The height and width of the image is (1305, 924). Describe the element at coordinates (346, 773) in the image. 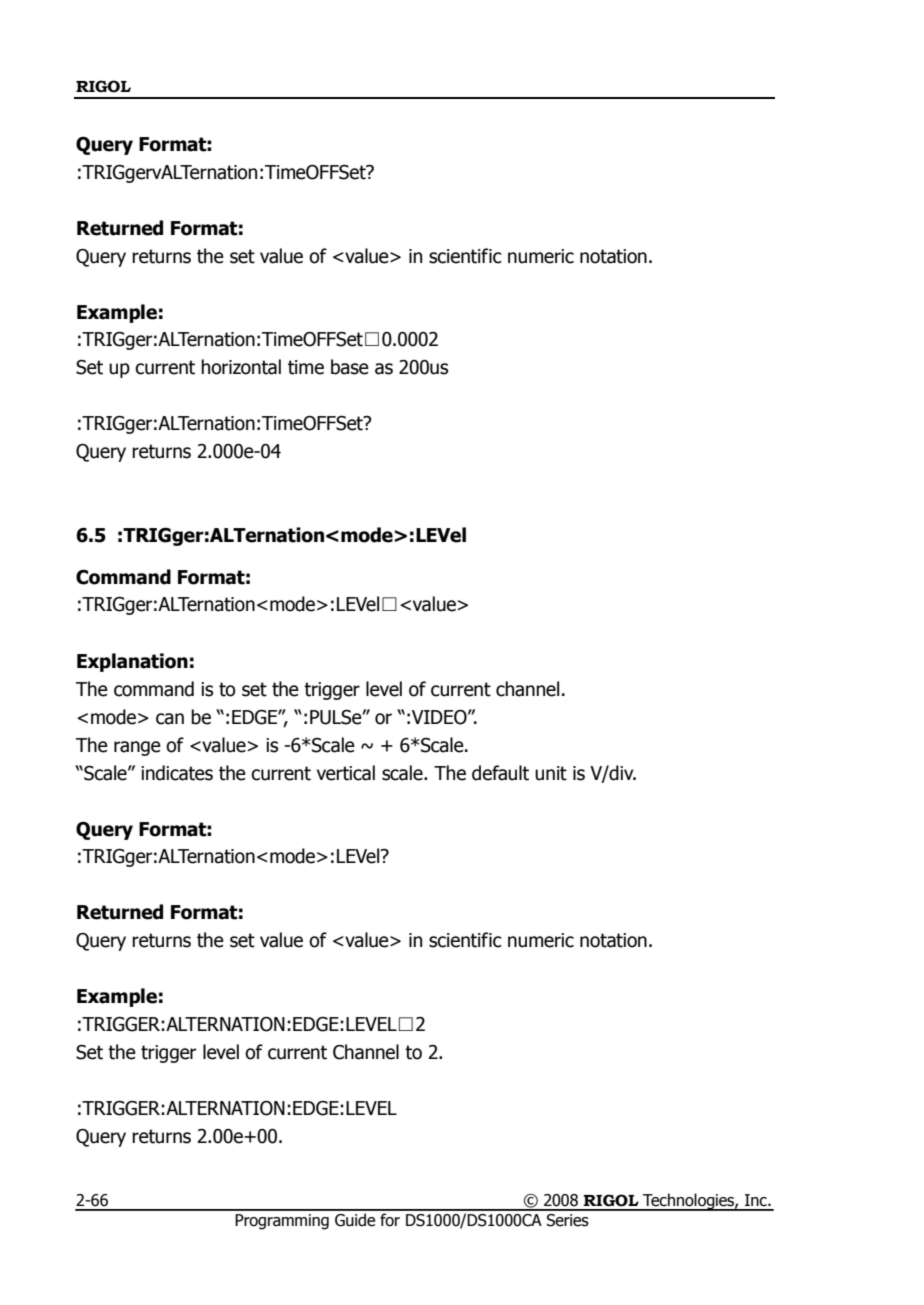

I see `vertical` at that location.
